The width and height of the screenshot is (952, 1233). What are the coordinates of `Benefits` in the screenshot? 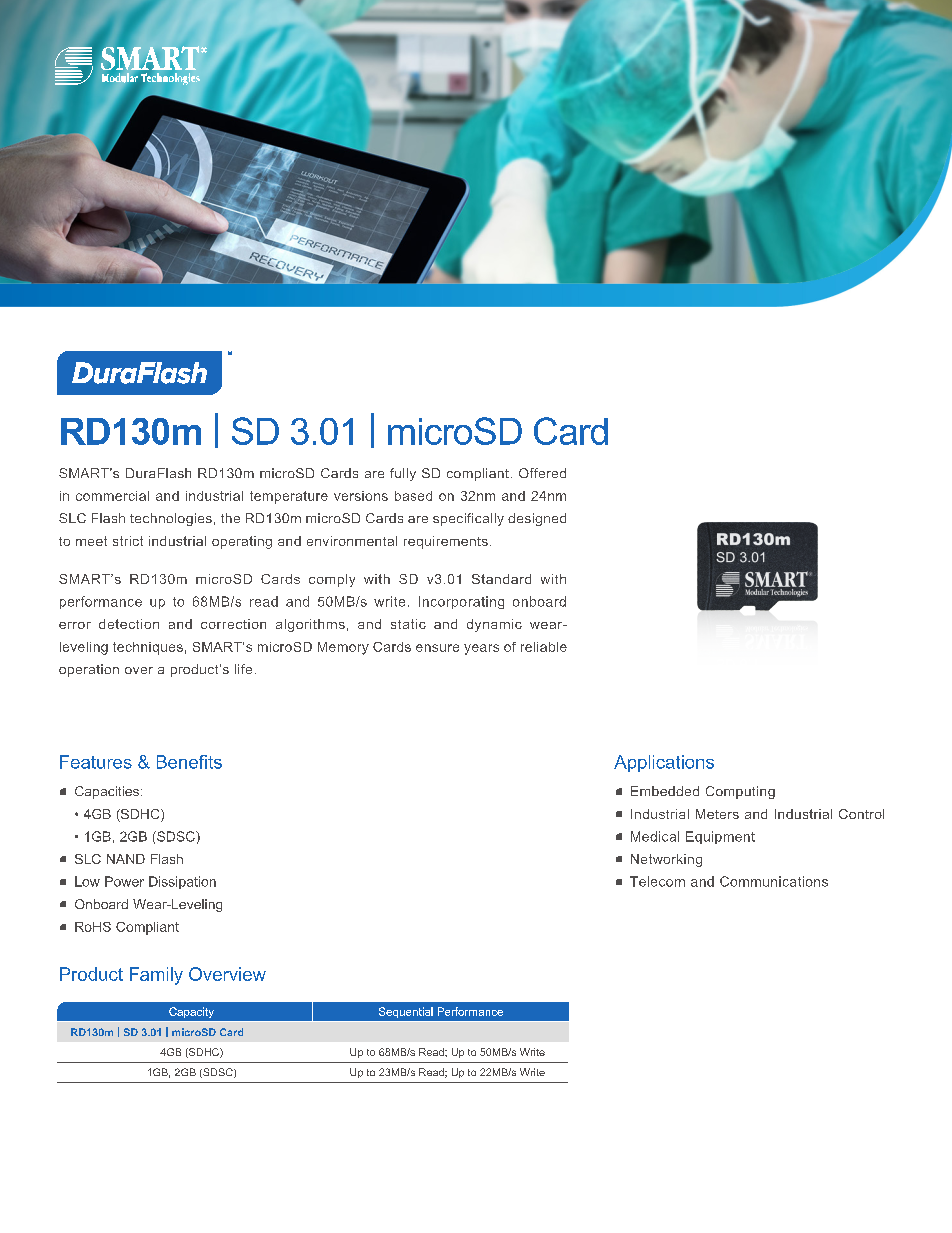 It's located at (189, 762).
